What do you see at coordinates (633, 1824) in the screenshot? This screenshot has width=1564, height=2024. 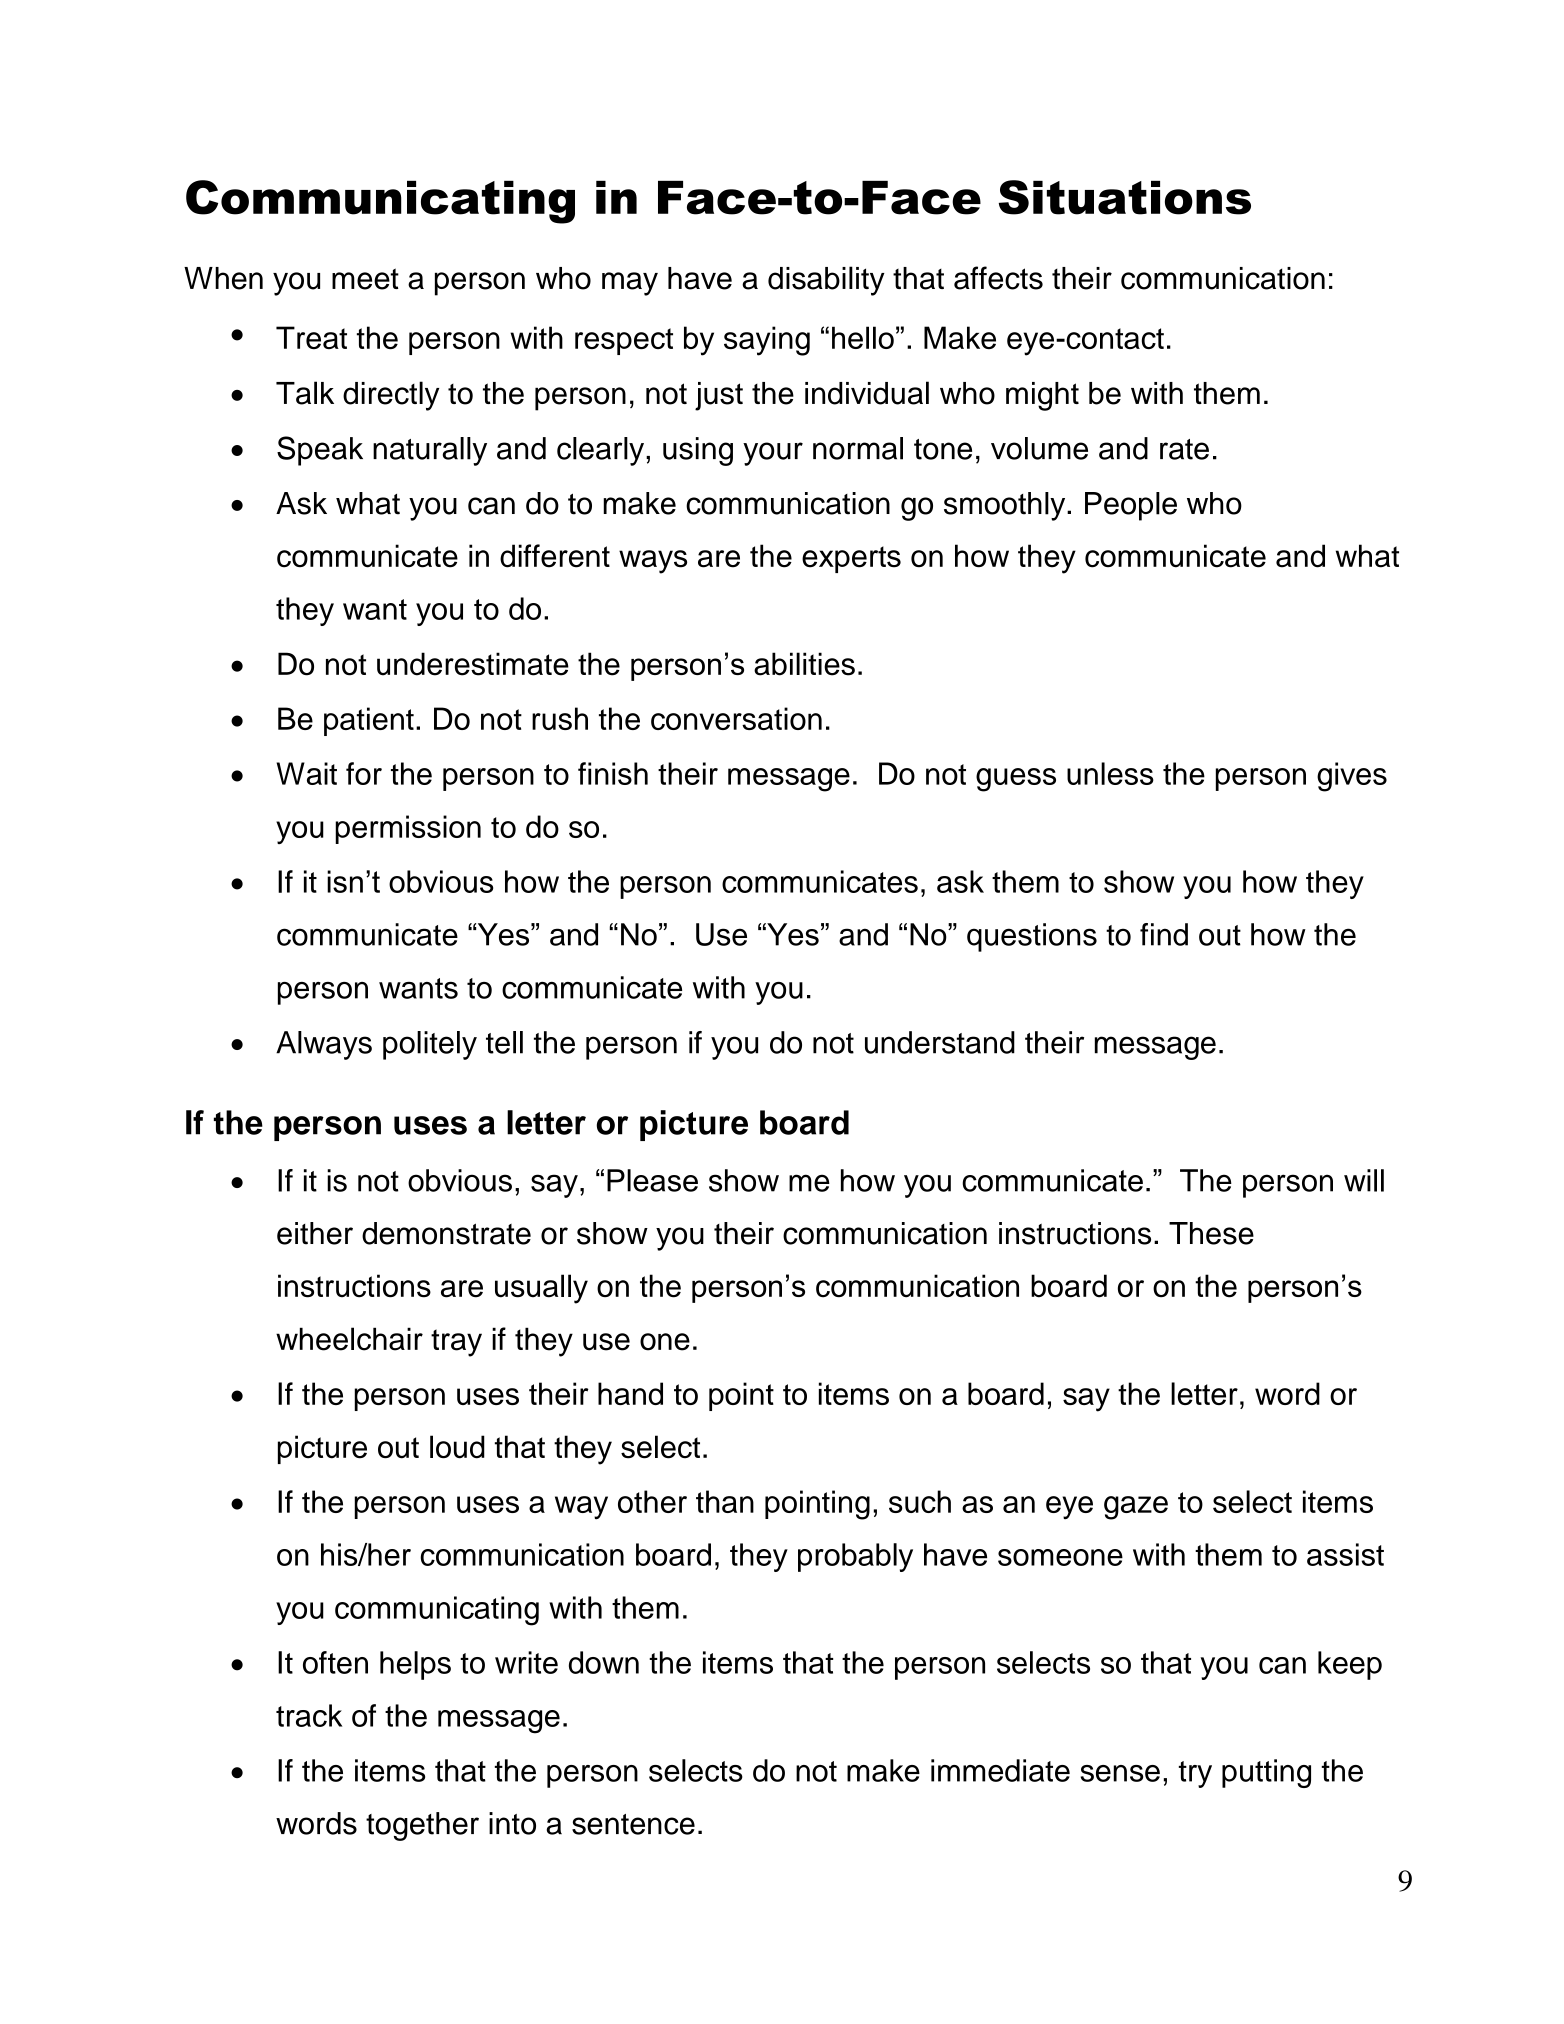 I see `sentence` at bounding box center [633, 1824].
